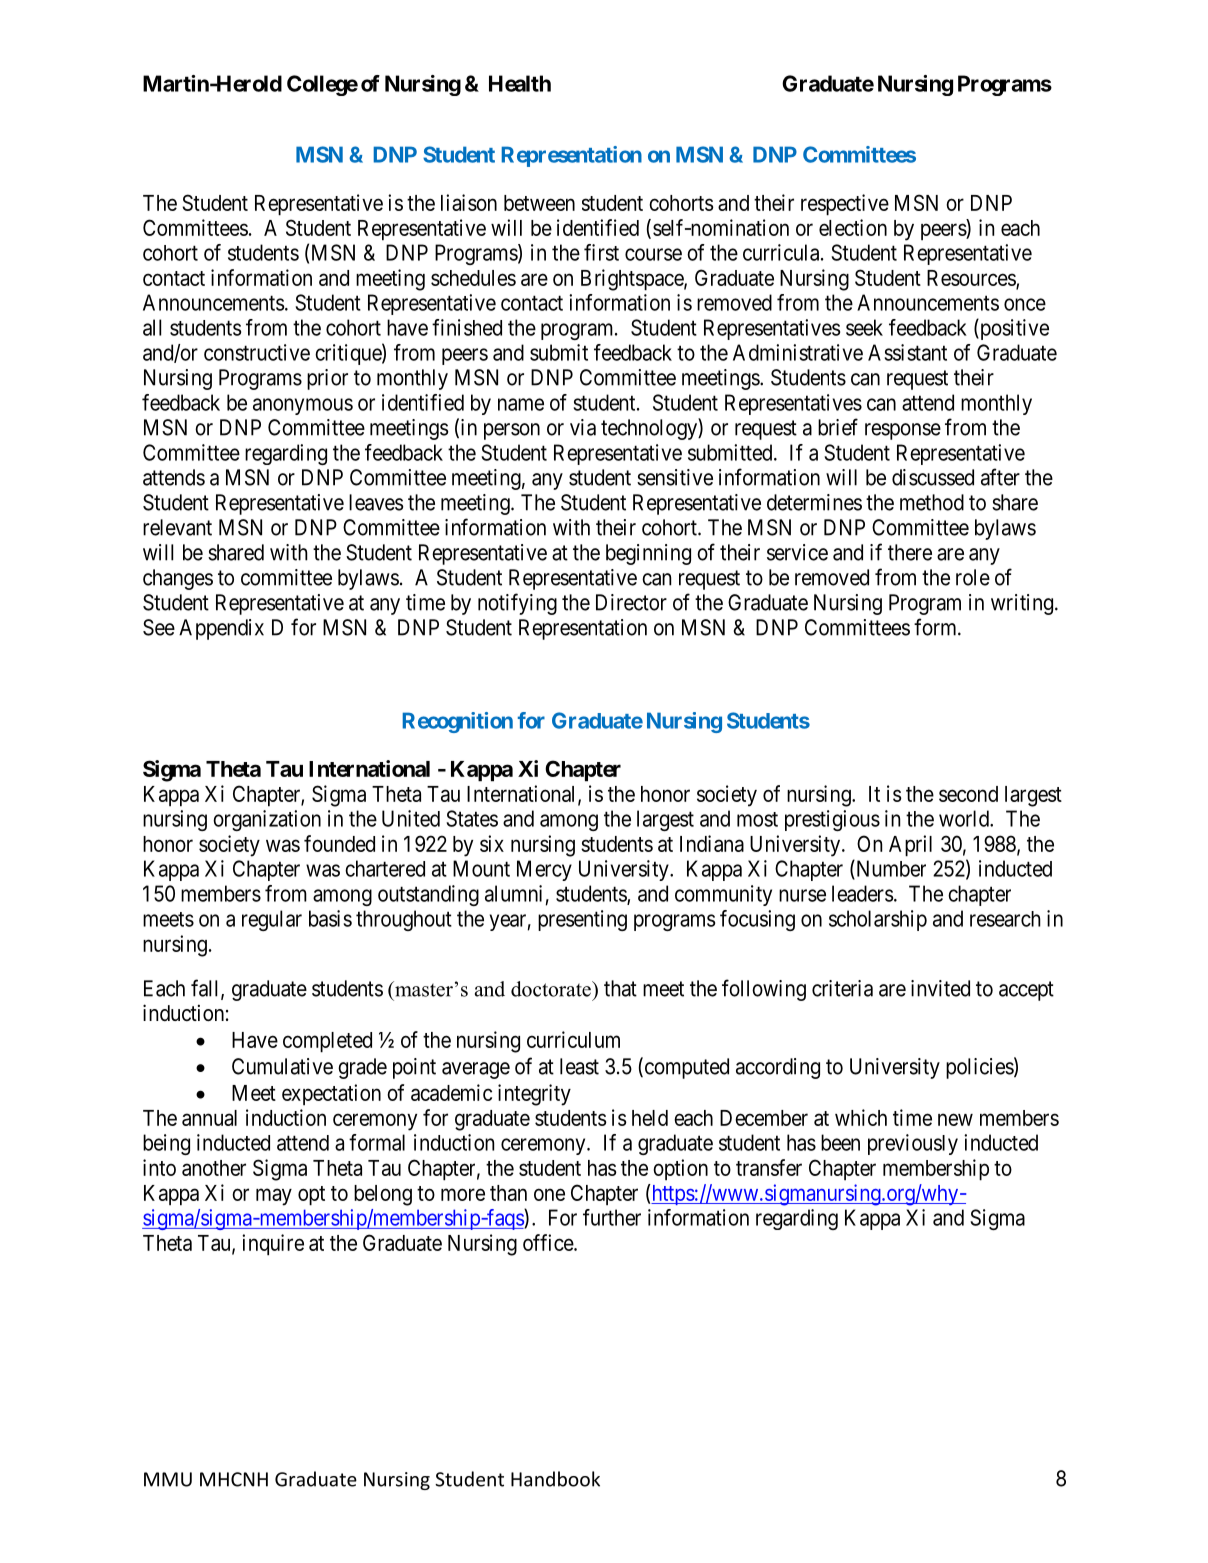  Describe the element at coordinates (520, 83) in the page. I see `Health` at that location.
